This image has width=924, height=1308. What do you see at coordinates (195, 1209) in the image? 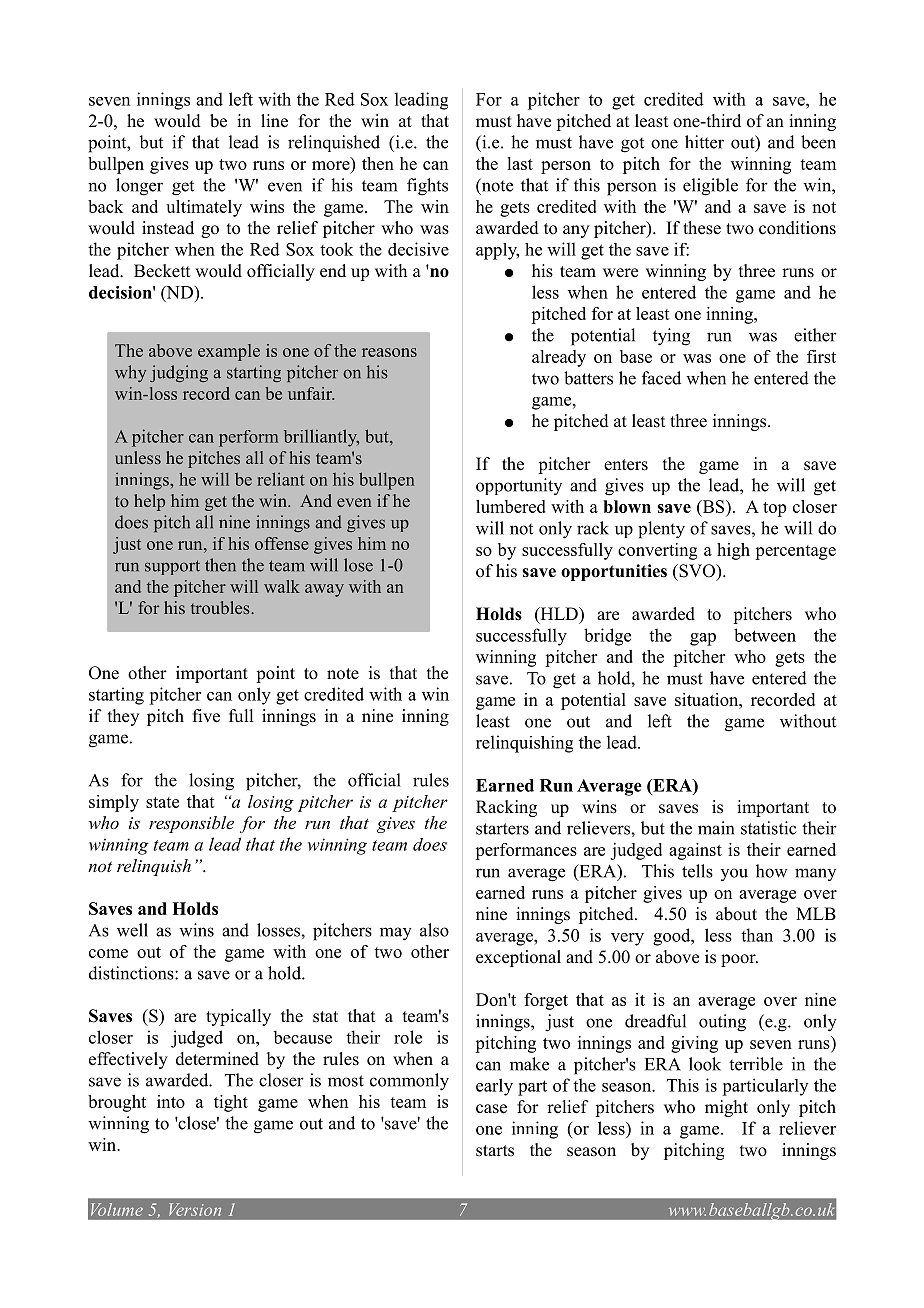
I see `Version` at bounding box center [195, 1209].
